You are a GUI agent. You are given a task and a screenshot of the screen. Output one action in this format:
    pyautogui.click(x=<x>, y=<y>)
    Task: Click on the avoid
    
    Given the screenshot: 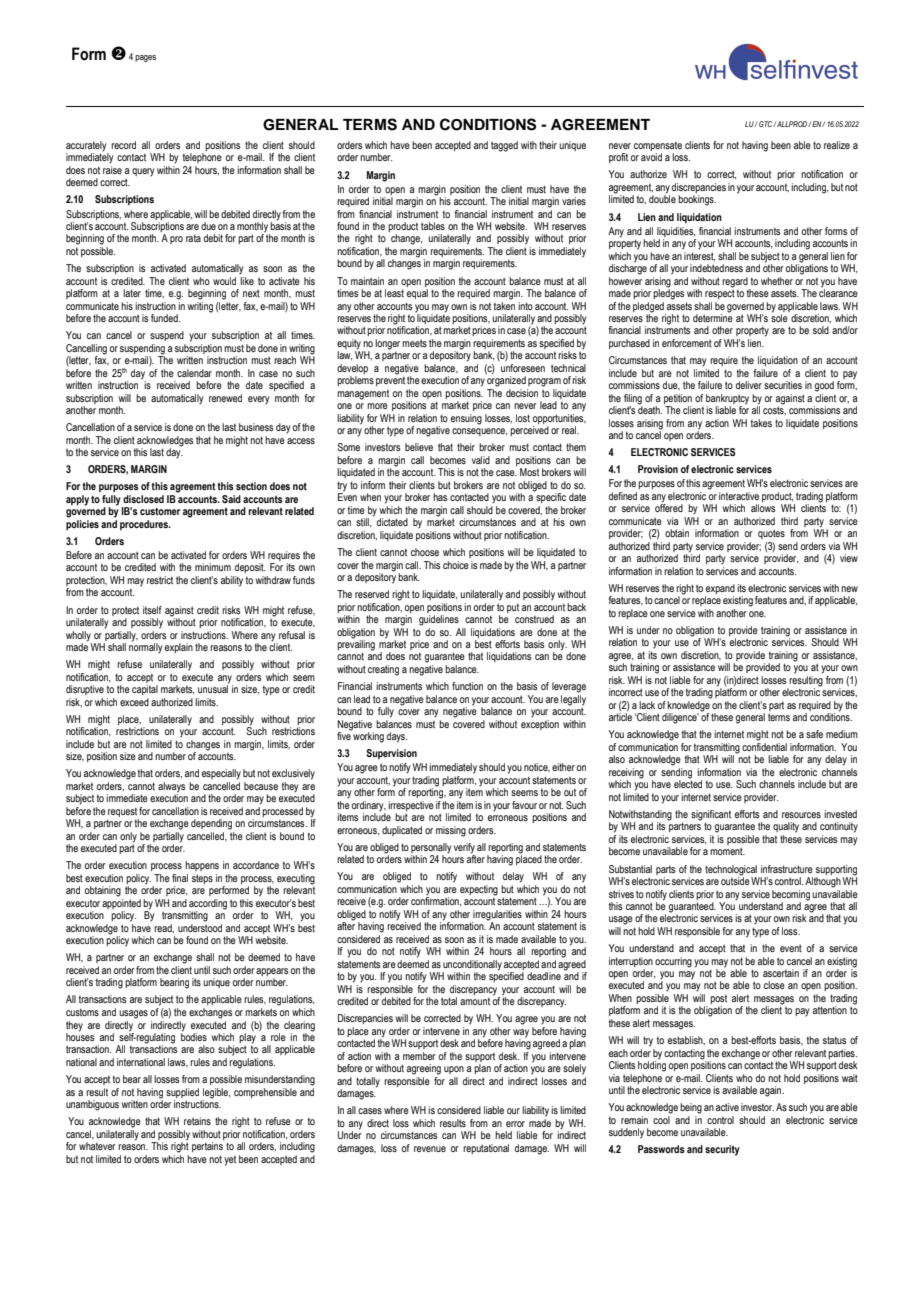 What is the action you would take?
    pyautogui.click(x=651, y=157)
